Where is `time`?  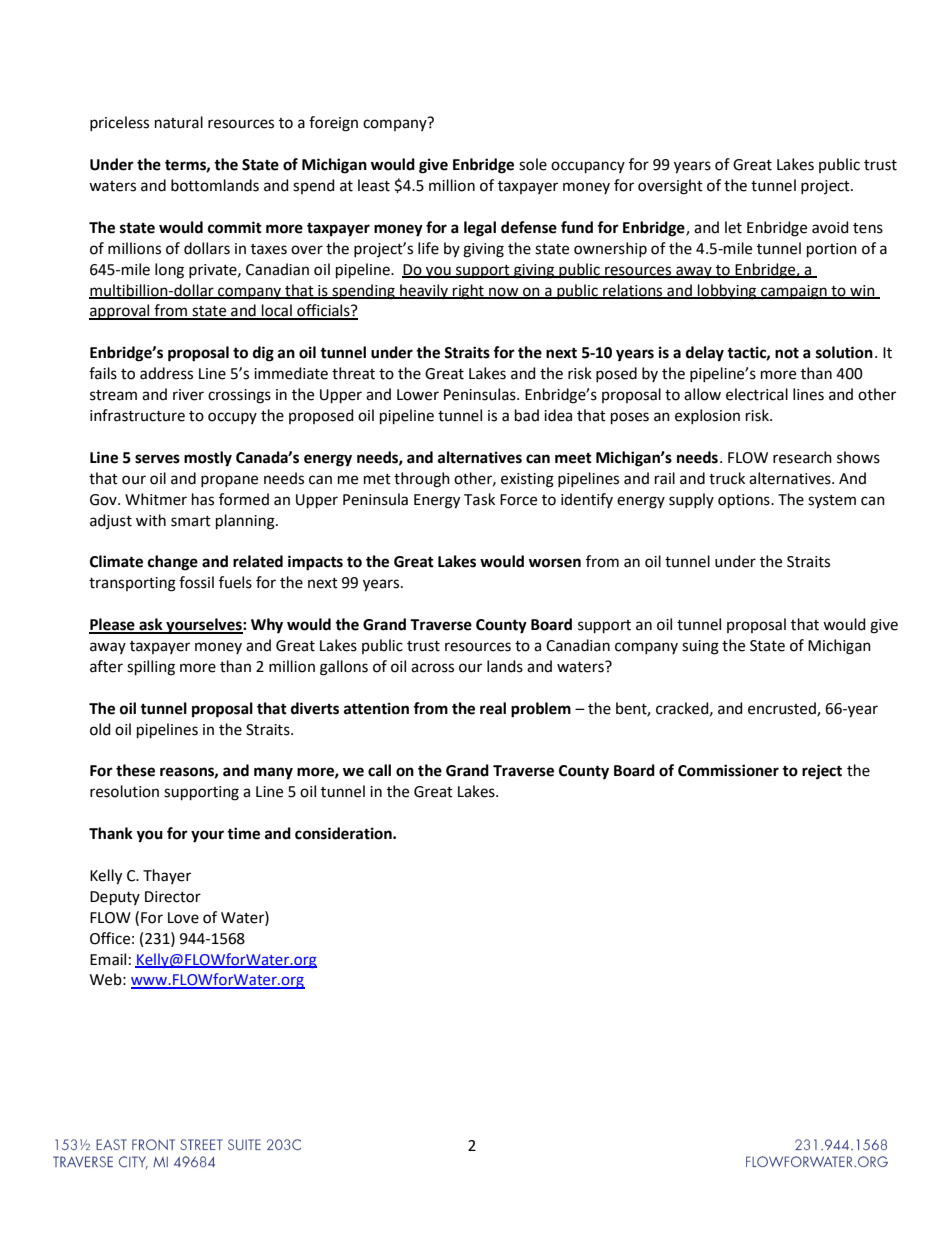
time is located at coordinates (243, 833).
